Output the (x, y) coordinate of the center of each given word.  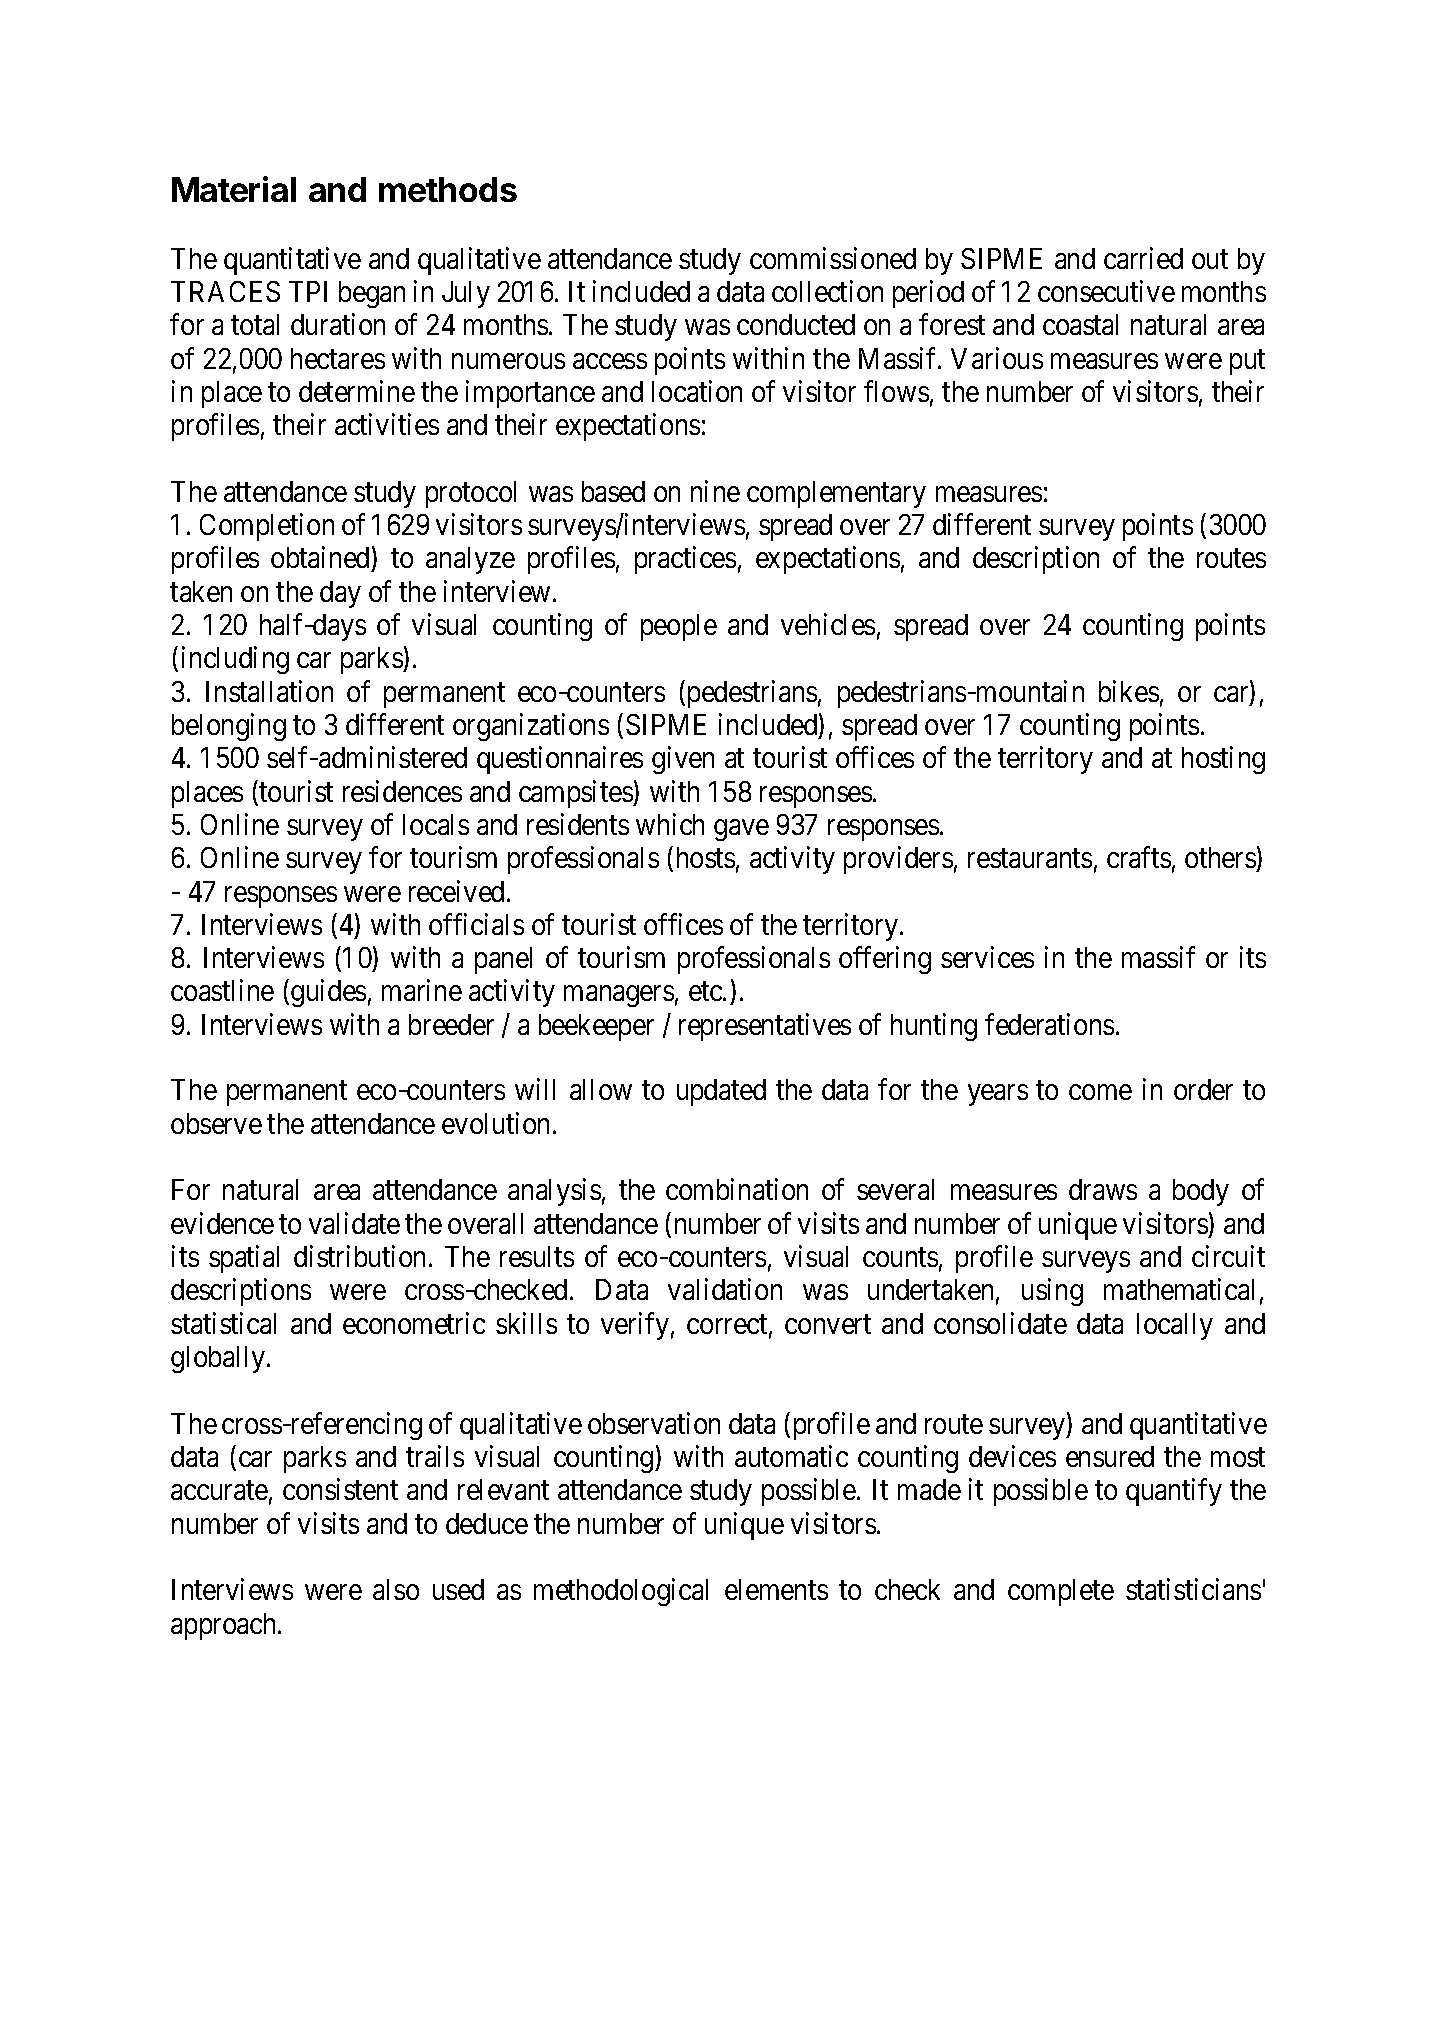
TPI (308, 291)
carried (1143, 258)
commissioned (833, 258)
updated (721, 1092)
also (396, 1589)
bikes (1129, 691)
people (679, 627)
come (1100, 1092)
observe (216, 1123)
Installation (269, 691)
